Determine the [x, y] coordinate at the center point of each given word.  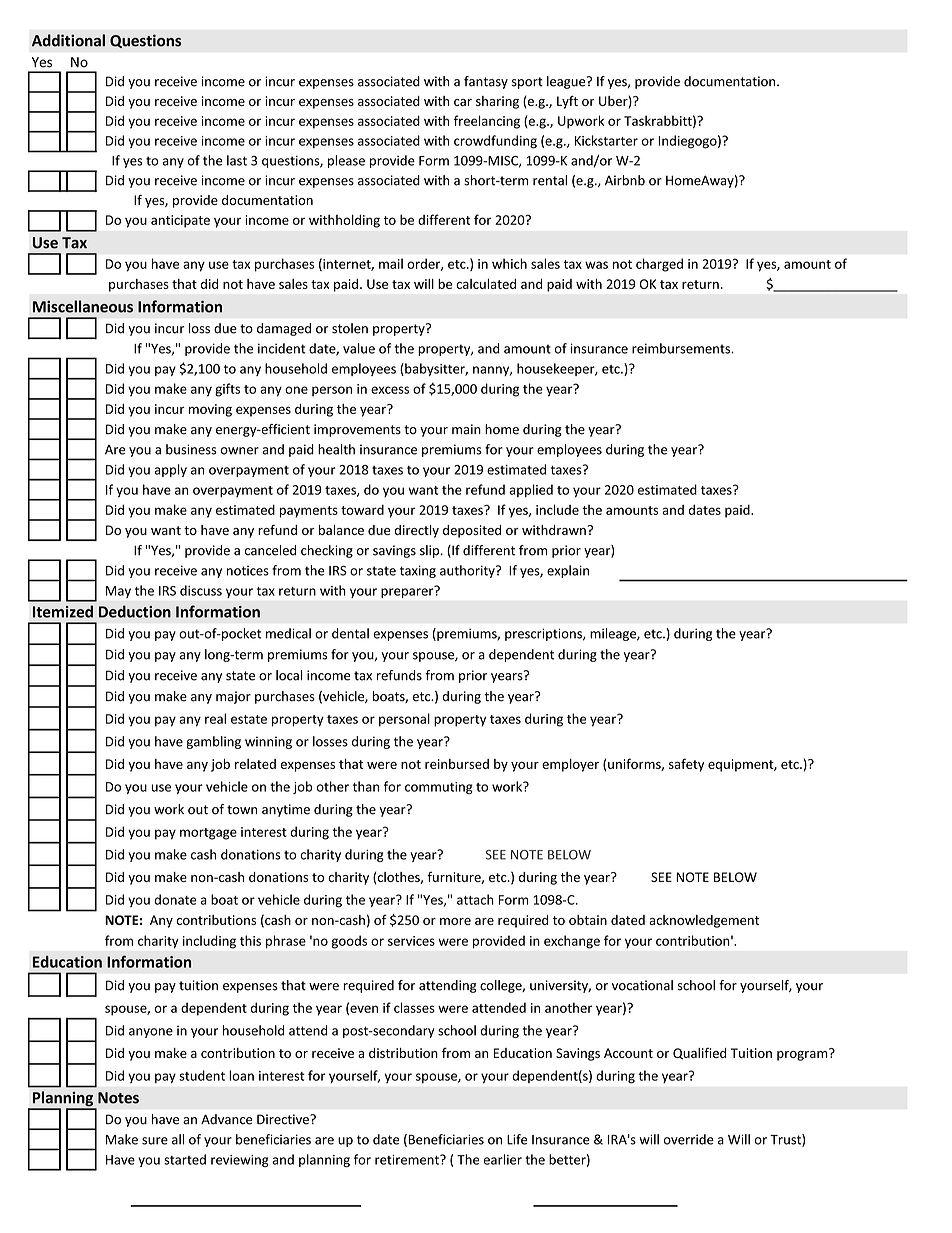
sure [155, 1141]
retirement [408, 1160]
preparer [408, 592]
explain [568, 571]
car [463, 102]
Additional [68, 40]
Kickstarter [606, 140]
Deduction [135, 611]
